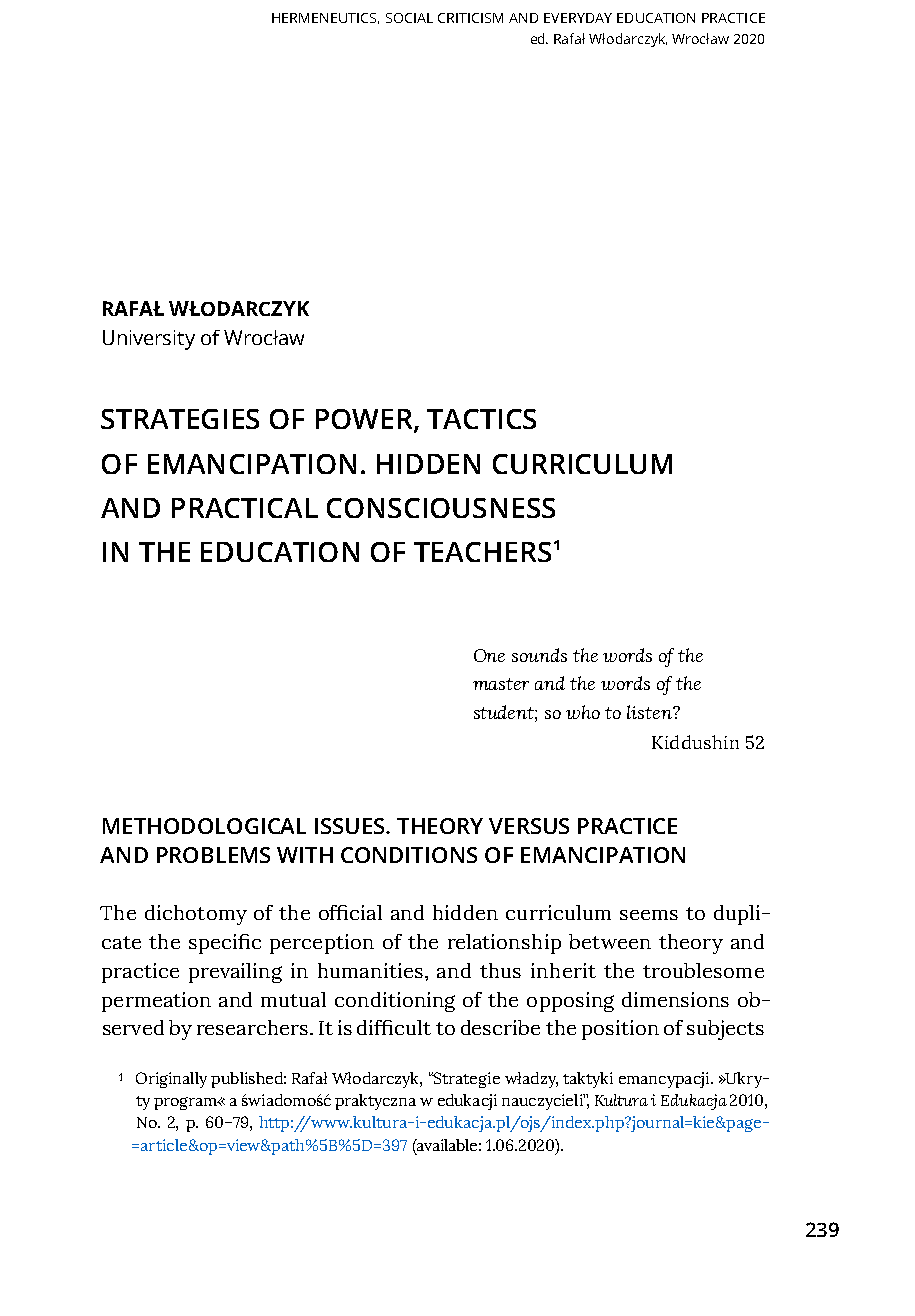  Describe the element at coordinates (149, 340) in the screenshot. I see `University` at that location.
